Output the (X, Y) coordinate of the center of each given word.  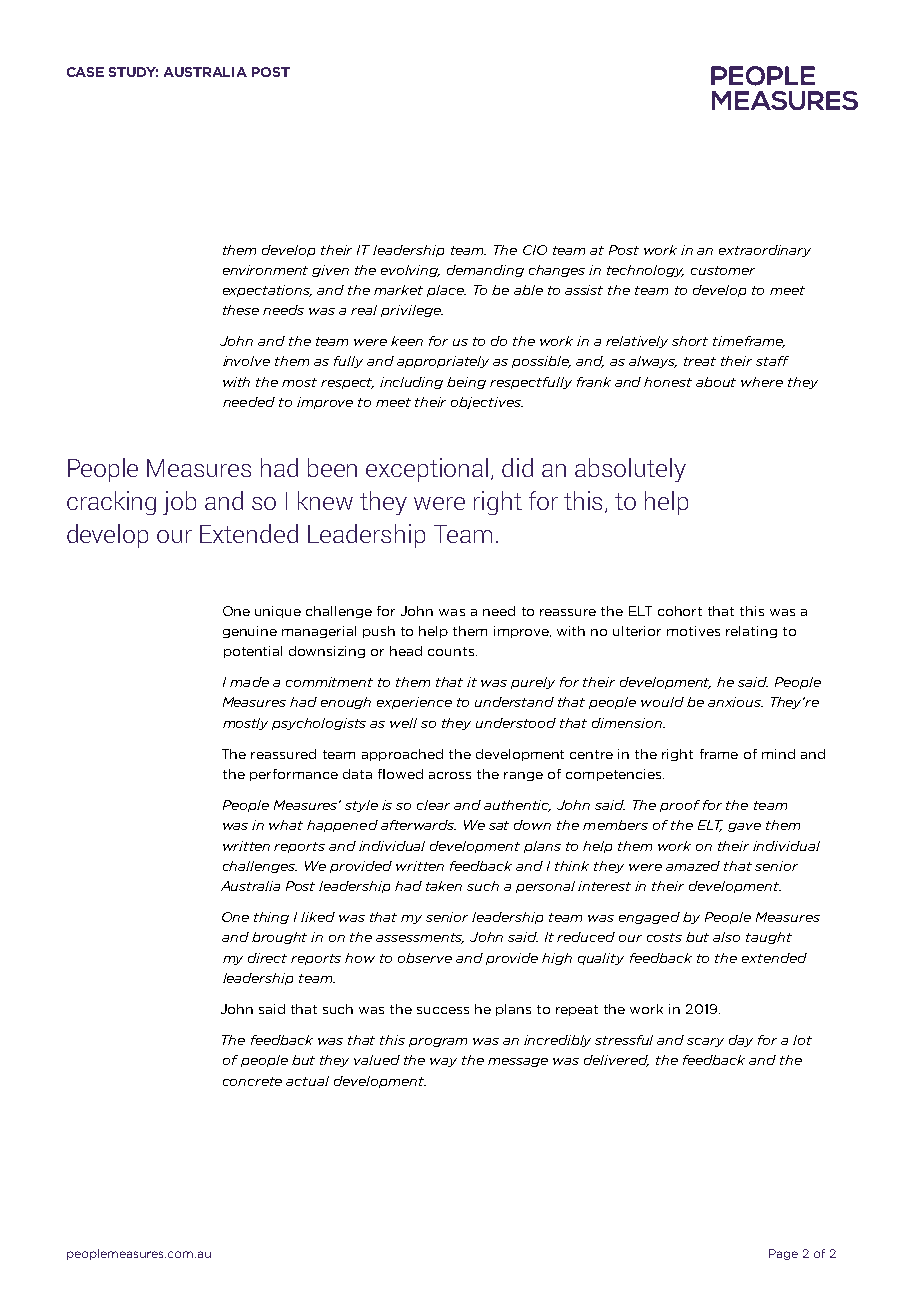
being (466, 383)
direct (267, 958)
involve (246, 361)
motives (693, 631)
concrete (252, 1081)
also (726, 937)
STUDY (133, 72)
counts (452, 651)
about (716, 382)
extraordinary (765, 251)
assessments (420, 938)
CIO (535, 250)
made (249, 682)
